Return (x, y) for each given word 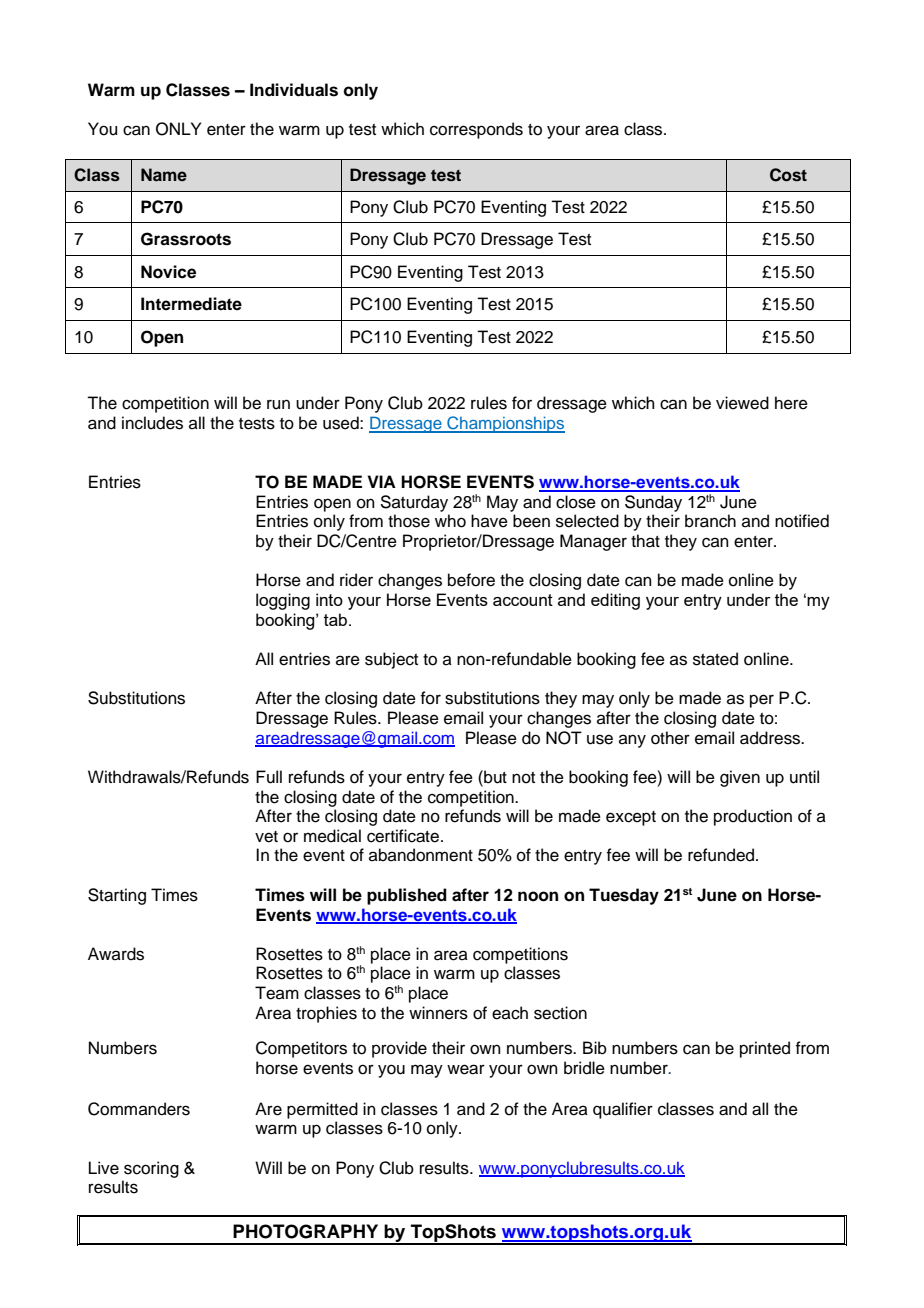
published (407, 896)
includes (152, 423)
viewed (742, 403)
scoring (151, 1169)
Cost (788, 175)
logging (283, 601)
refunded (722, 855)
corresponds (476, 130)
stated (715, 659)
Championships (505, 424)
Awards (116, 954)
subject (391, 660)
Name (164, 174)
